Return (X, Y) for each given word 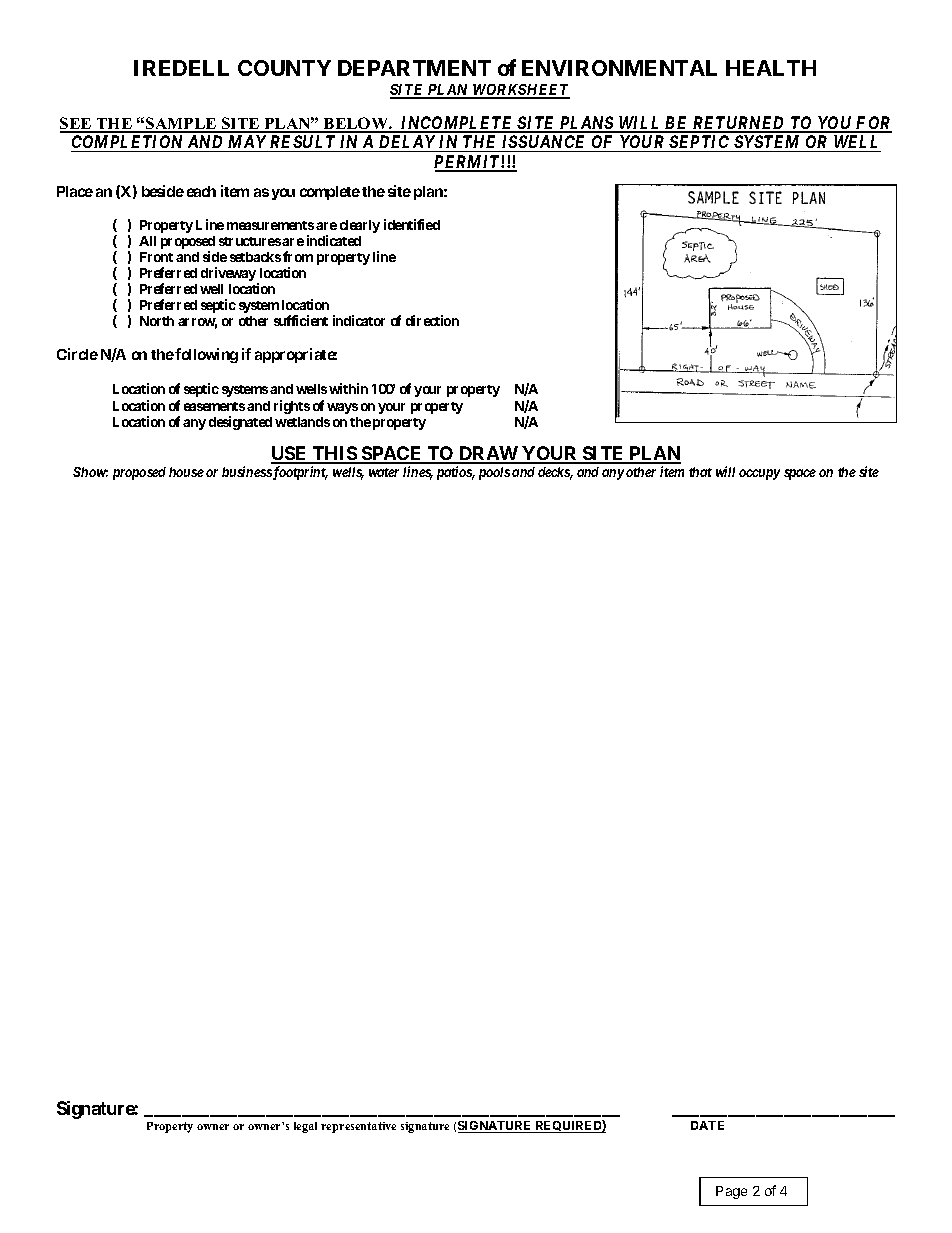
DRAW (488, 454)
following (206, 355)
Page (731, 1192)
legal (305, 1127)
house (186, 472)
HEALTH (771, 68)
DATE (707, 1125)
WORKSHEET (520, 91)
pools (494, 473)
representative (358, 1127)
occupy (759, 474)
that (700, 472)
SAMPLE (181, 124)
